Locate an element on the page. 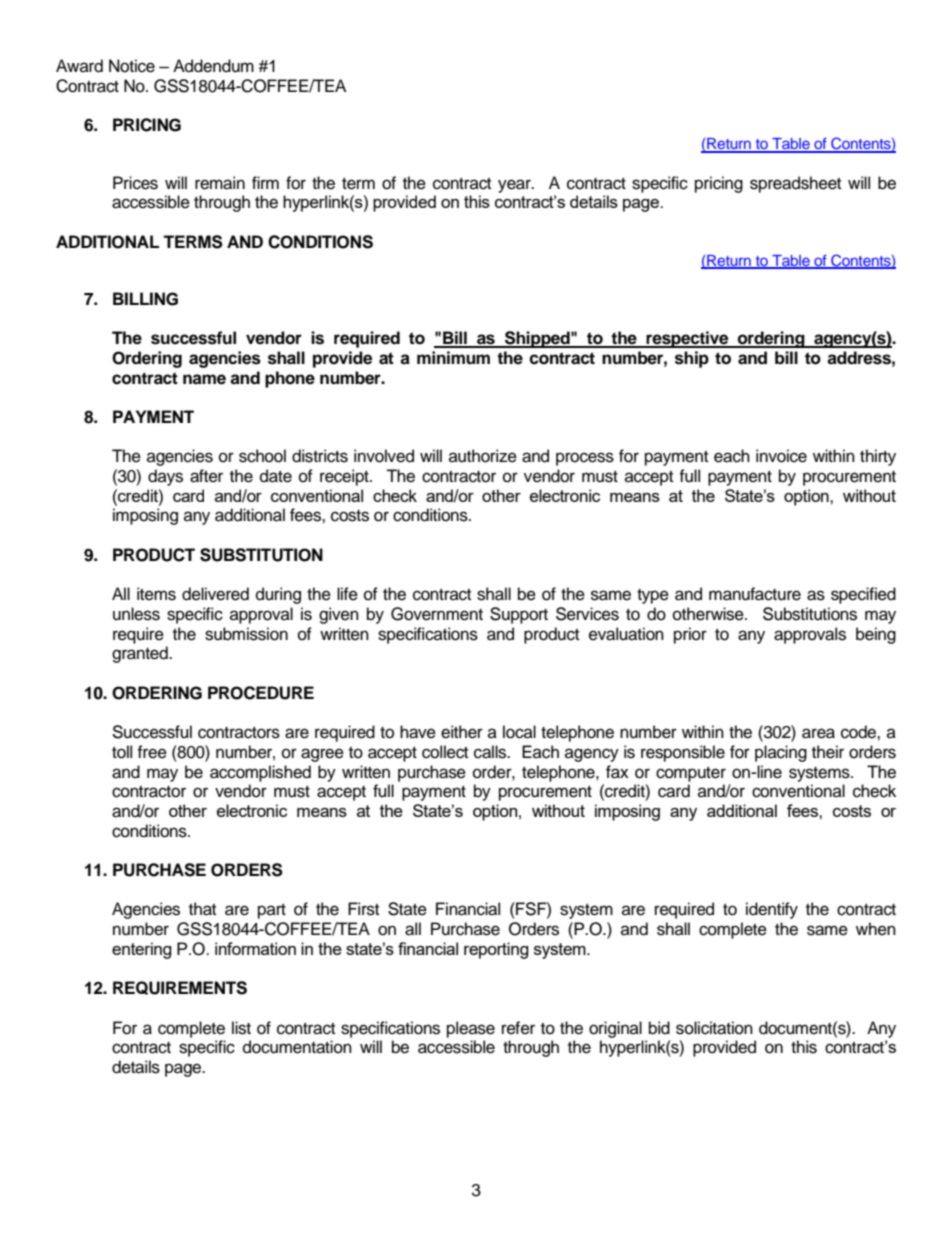  spreadsheet is located at coordinates (795, 184).
